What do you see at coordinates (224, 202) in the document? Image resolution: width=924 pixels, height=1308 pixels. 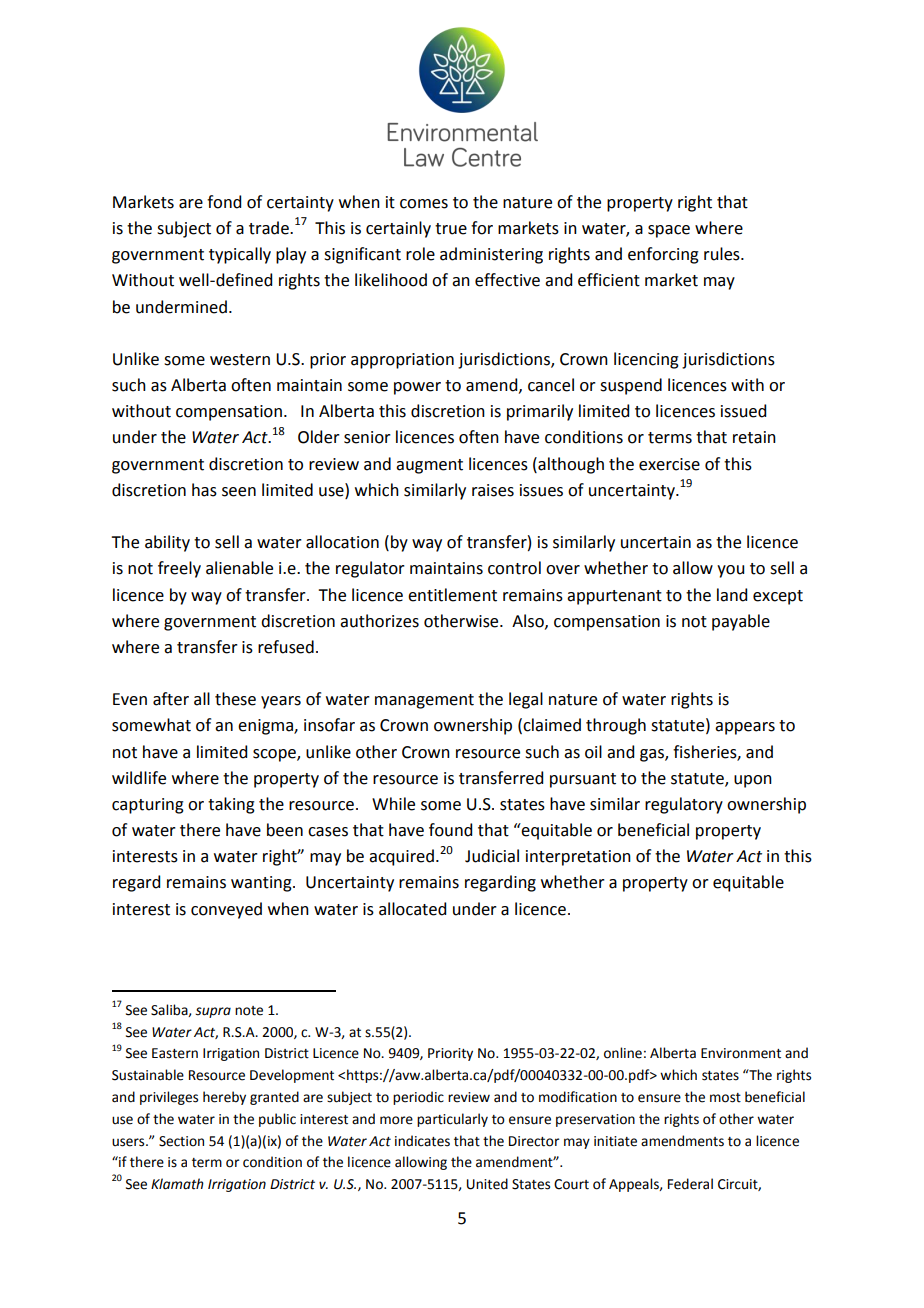 I see `fond` at bounding box center [224, 202].
